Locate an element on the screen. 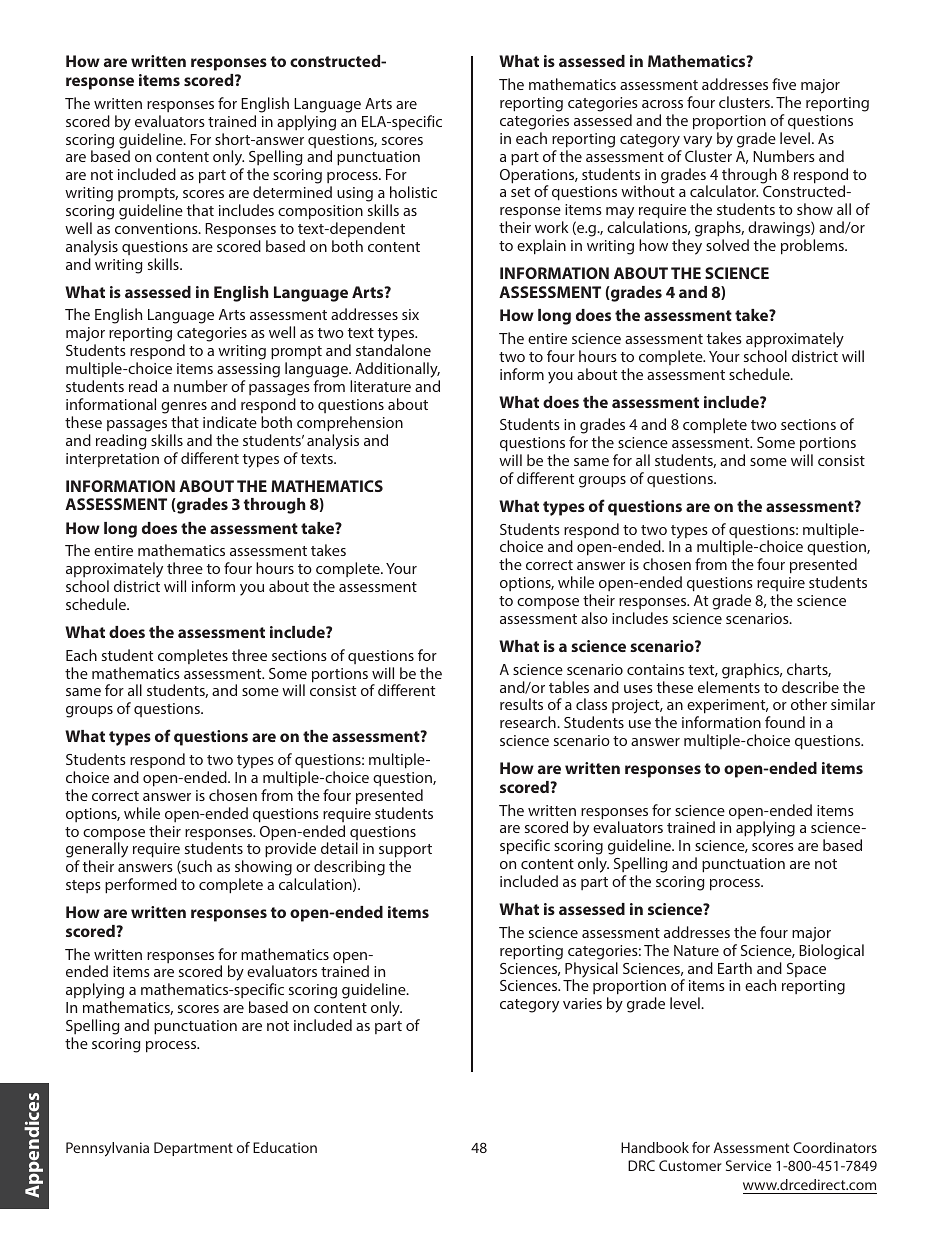  solved is located at coordinates (727, 245).
